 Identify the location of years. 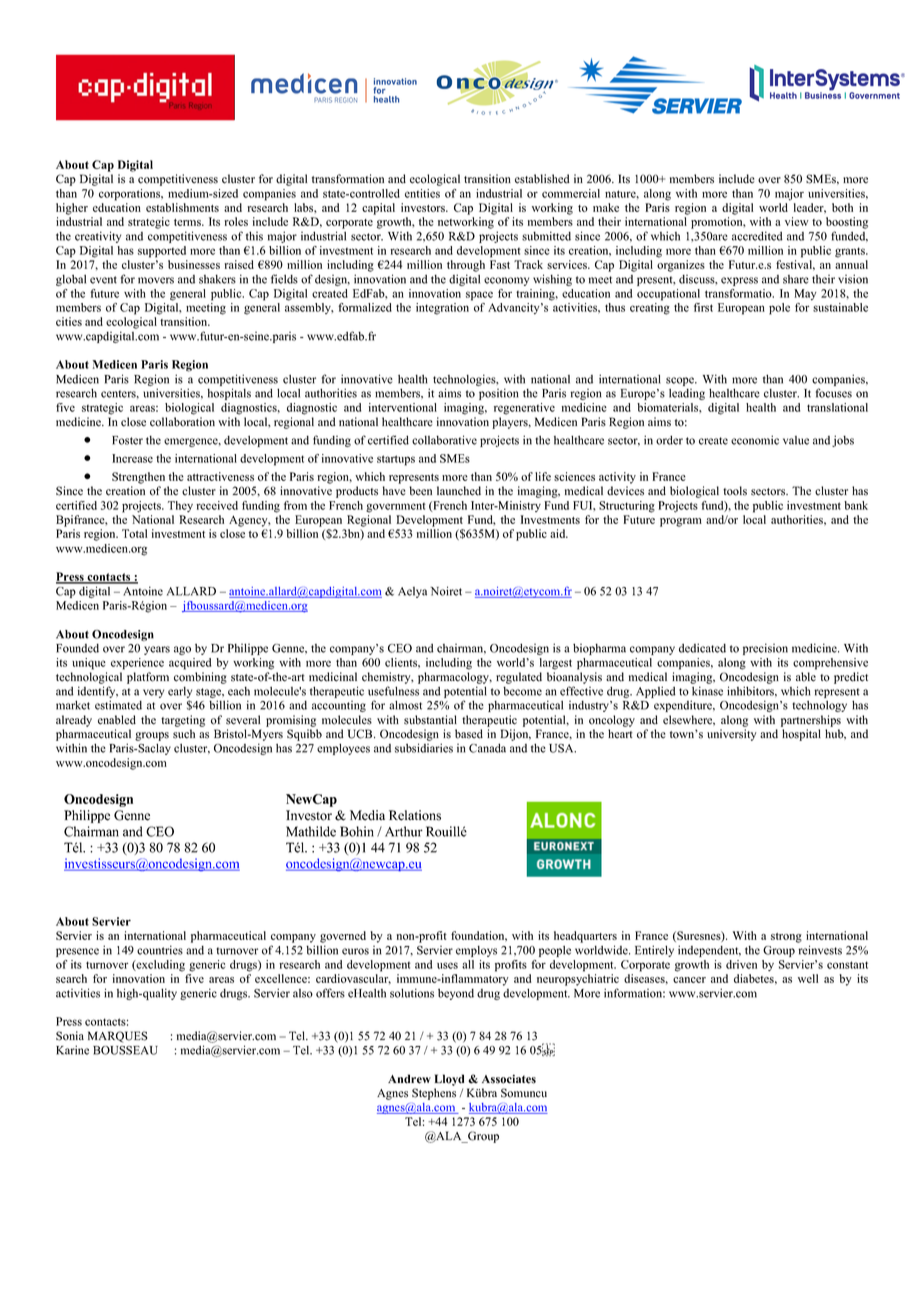
(157, 650).
